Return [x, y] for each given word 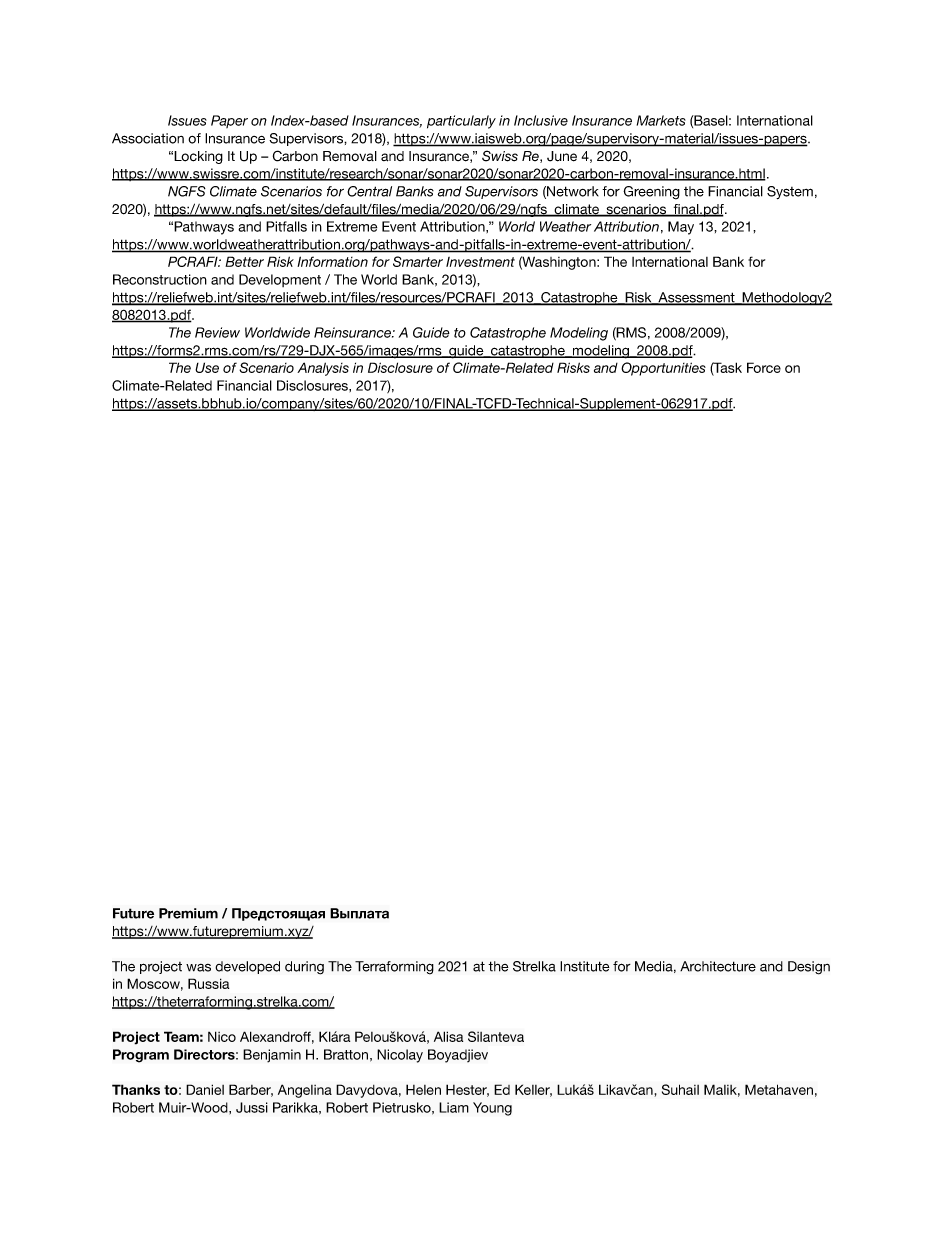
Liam [454, 1107]
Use [207, 367]
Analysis [323, 369]
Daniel [205, 1089]
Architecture [718, 966]
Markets [661, 120]
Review [217, 332]
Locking [198, 157]
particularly [461, 122]
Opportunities [663, 369]
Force [764, 367]
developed [247, 967]
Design [809, 968]
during [304, 968]
